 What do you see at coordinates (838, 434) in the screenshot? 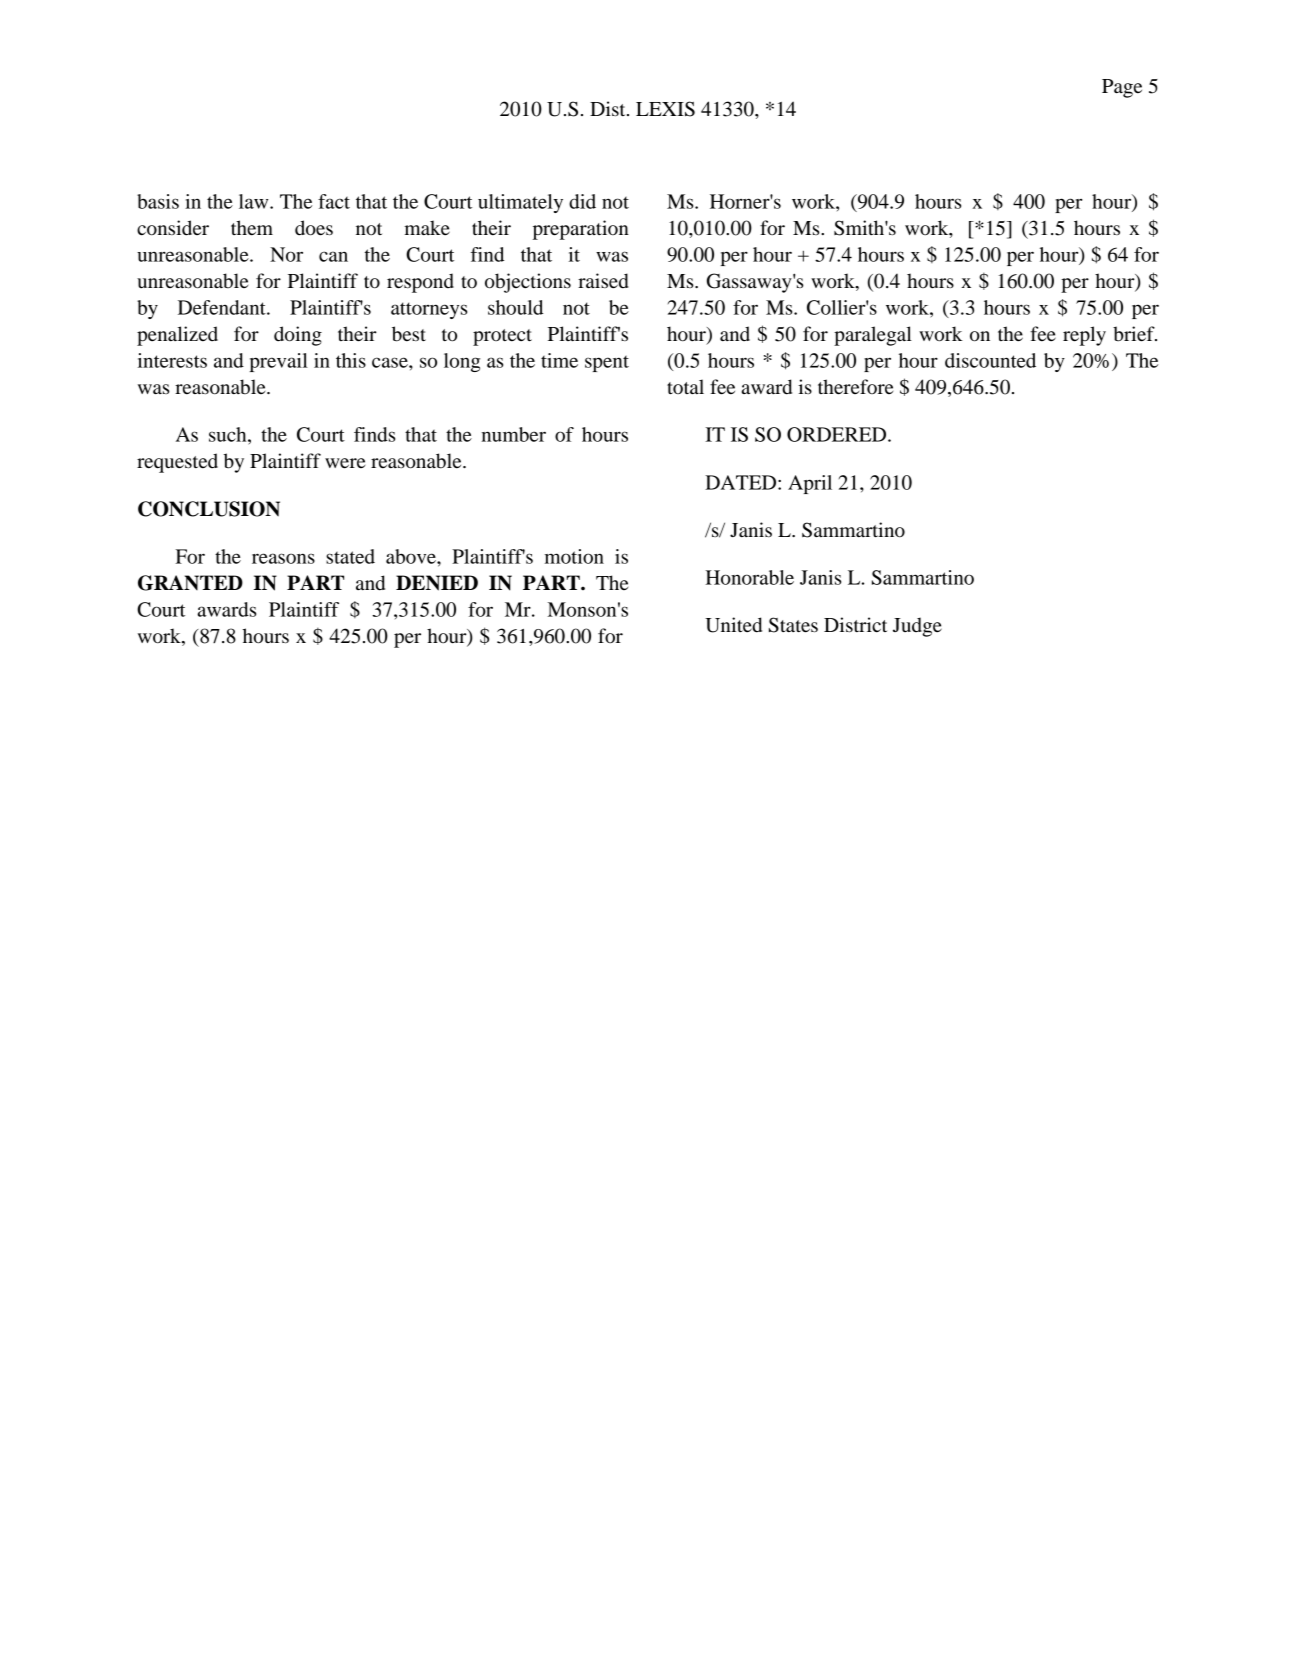
I see `ORDERED` at bounding box center [838, 434].
